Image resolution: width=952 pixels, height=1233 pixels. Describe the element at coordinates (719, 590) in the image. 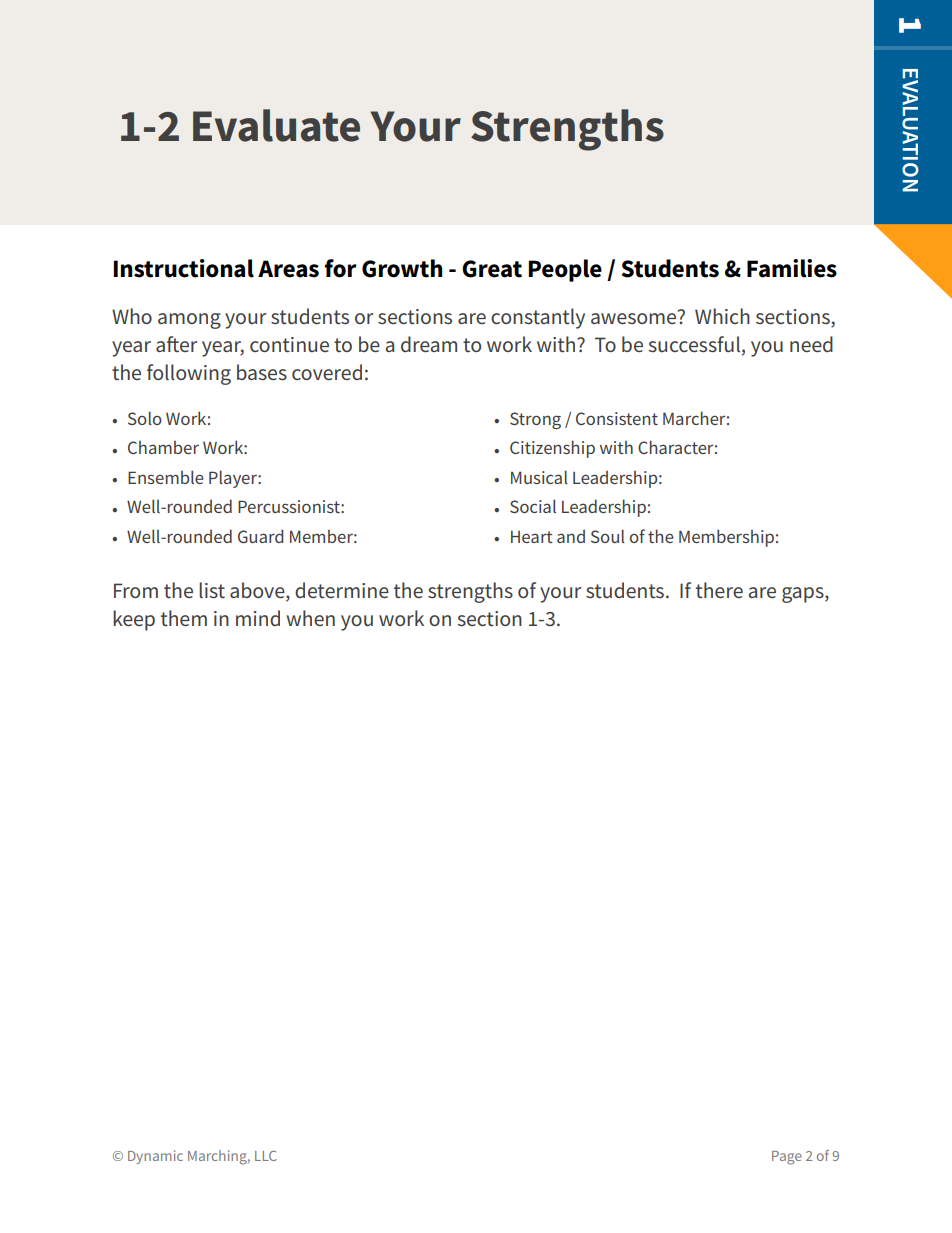

I see `there` at that location.
